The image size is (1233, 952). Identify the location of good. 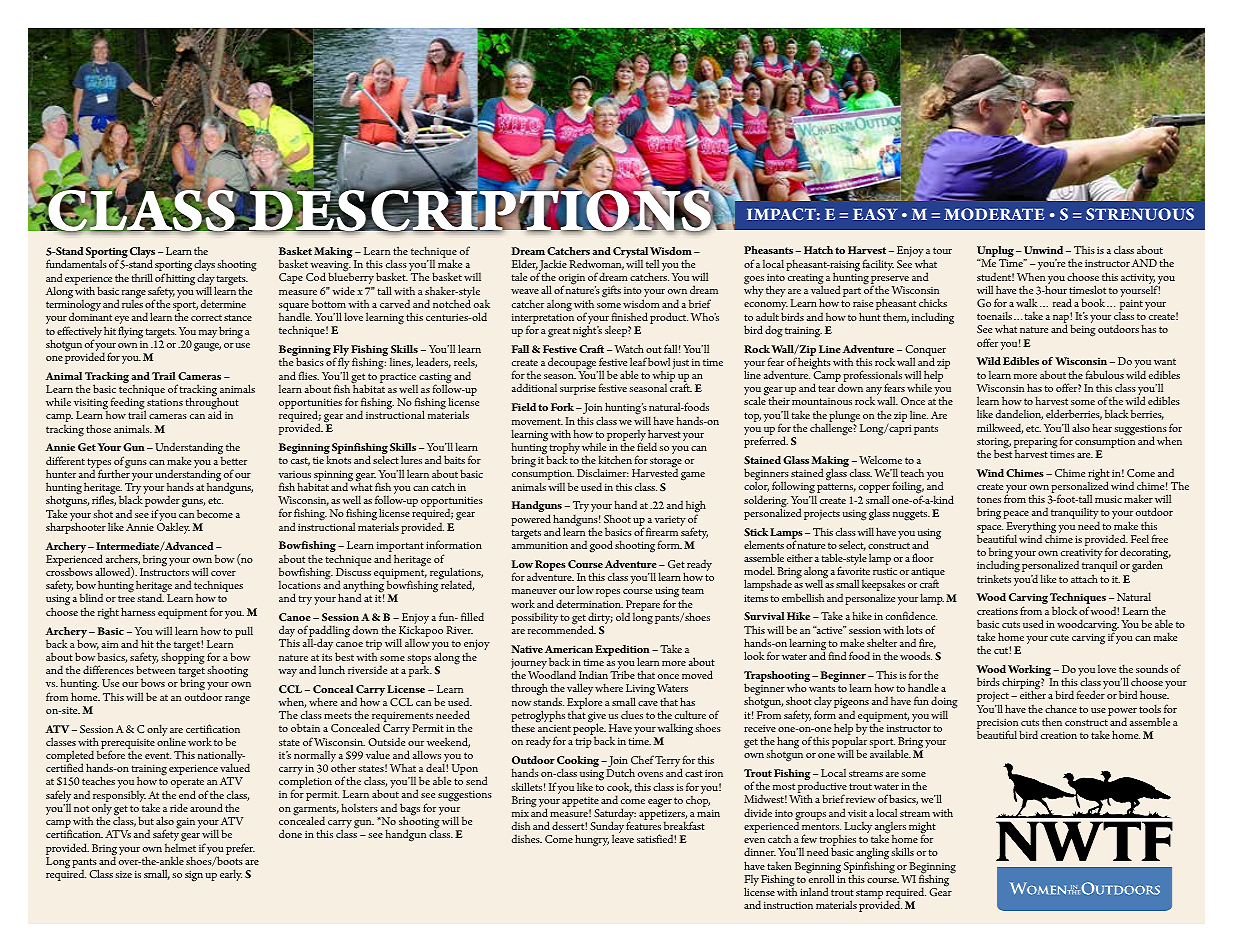
(601, 546).
